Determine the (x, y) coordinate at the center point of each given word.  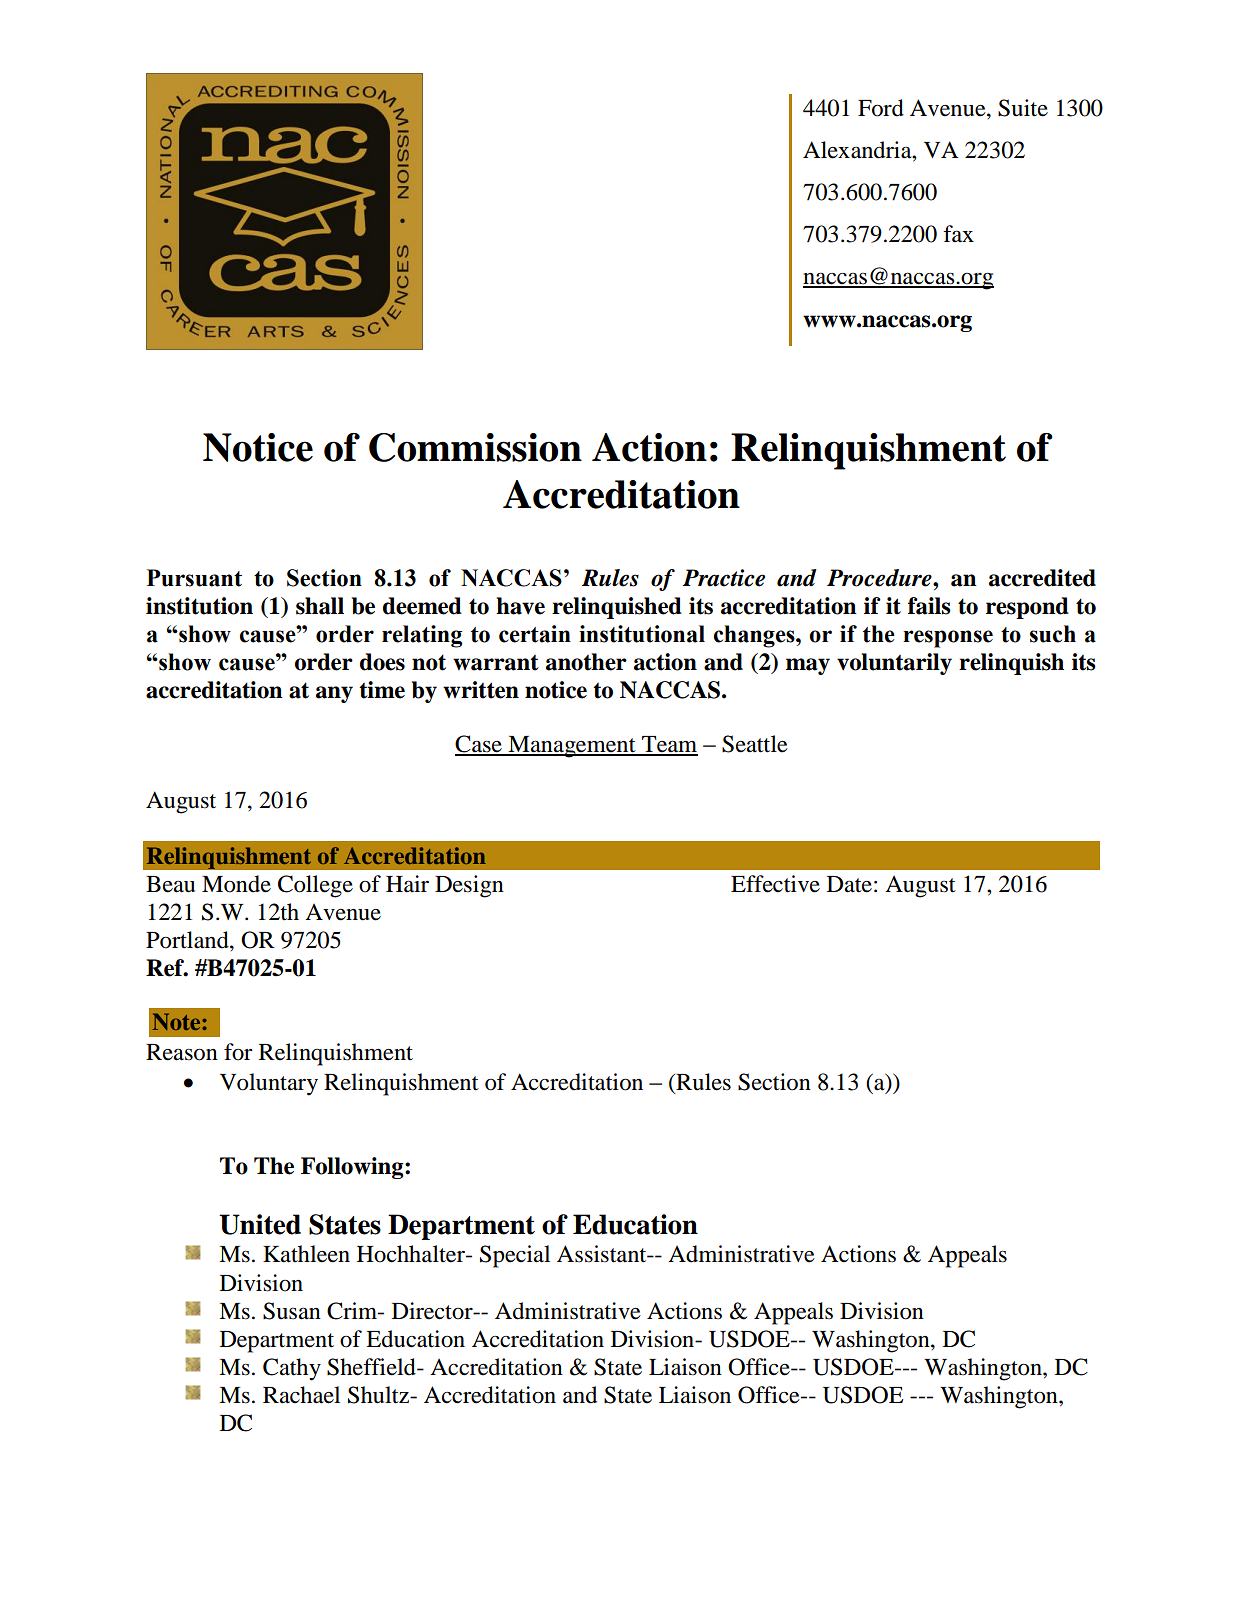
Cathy (292, 1369)
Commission (475, 447)
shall (320, 606)
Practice (724, 578)
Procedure (880, 578)
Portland (188, 940)
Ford (881, 108)
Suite (1023, 108)
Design (469, 886)
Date (849, 884)
